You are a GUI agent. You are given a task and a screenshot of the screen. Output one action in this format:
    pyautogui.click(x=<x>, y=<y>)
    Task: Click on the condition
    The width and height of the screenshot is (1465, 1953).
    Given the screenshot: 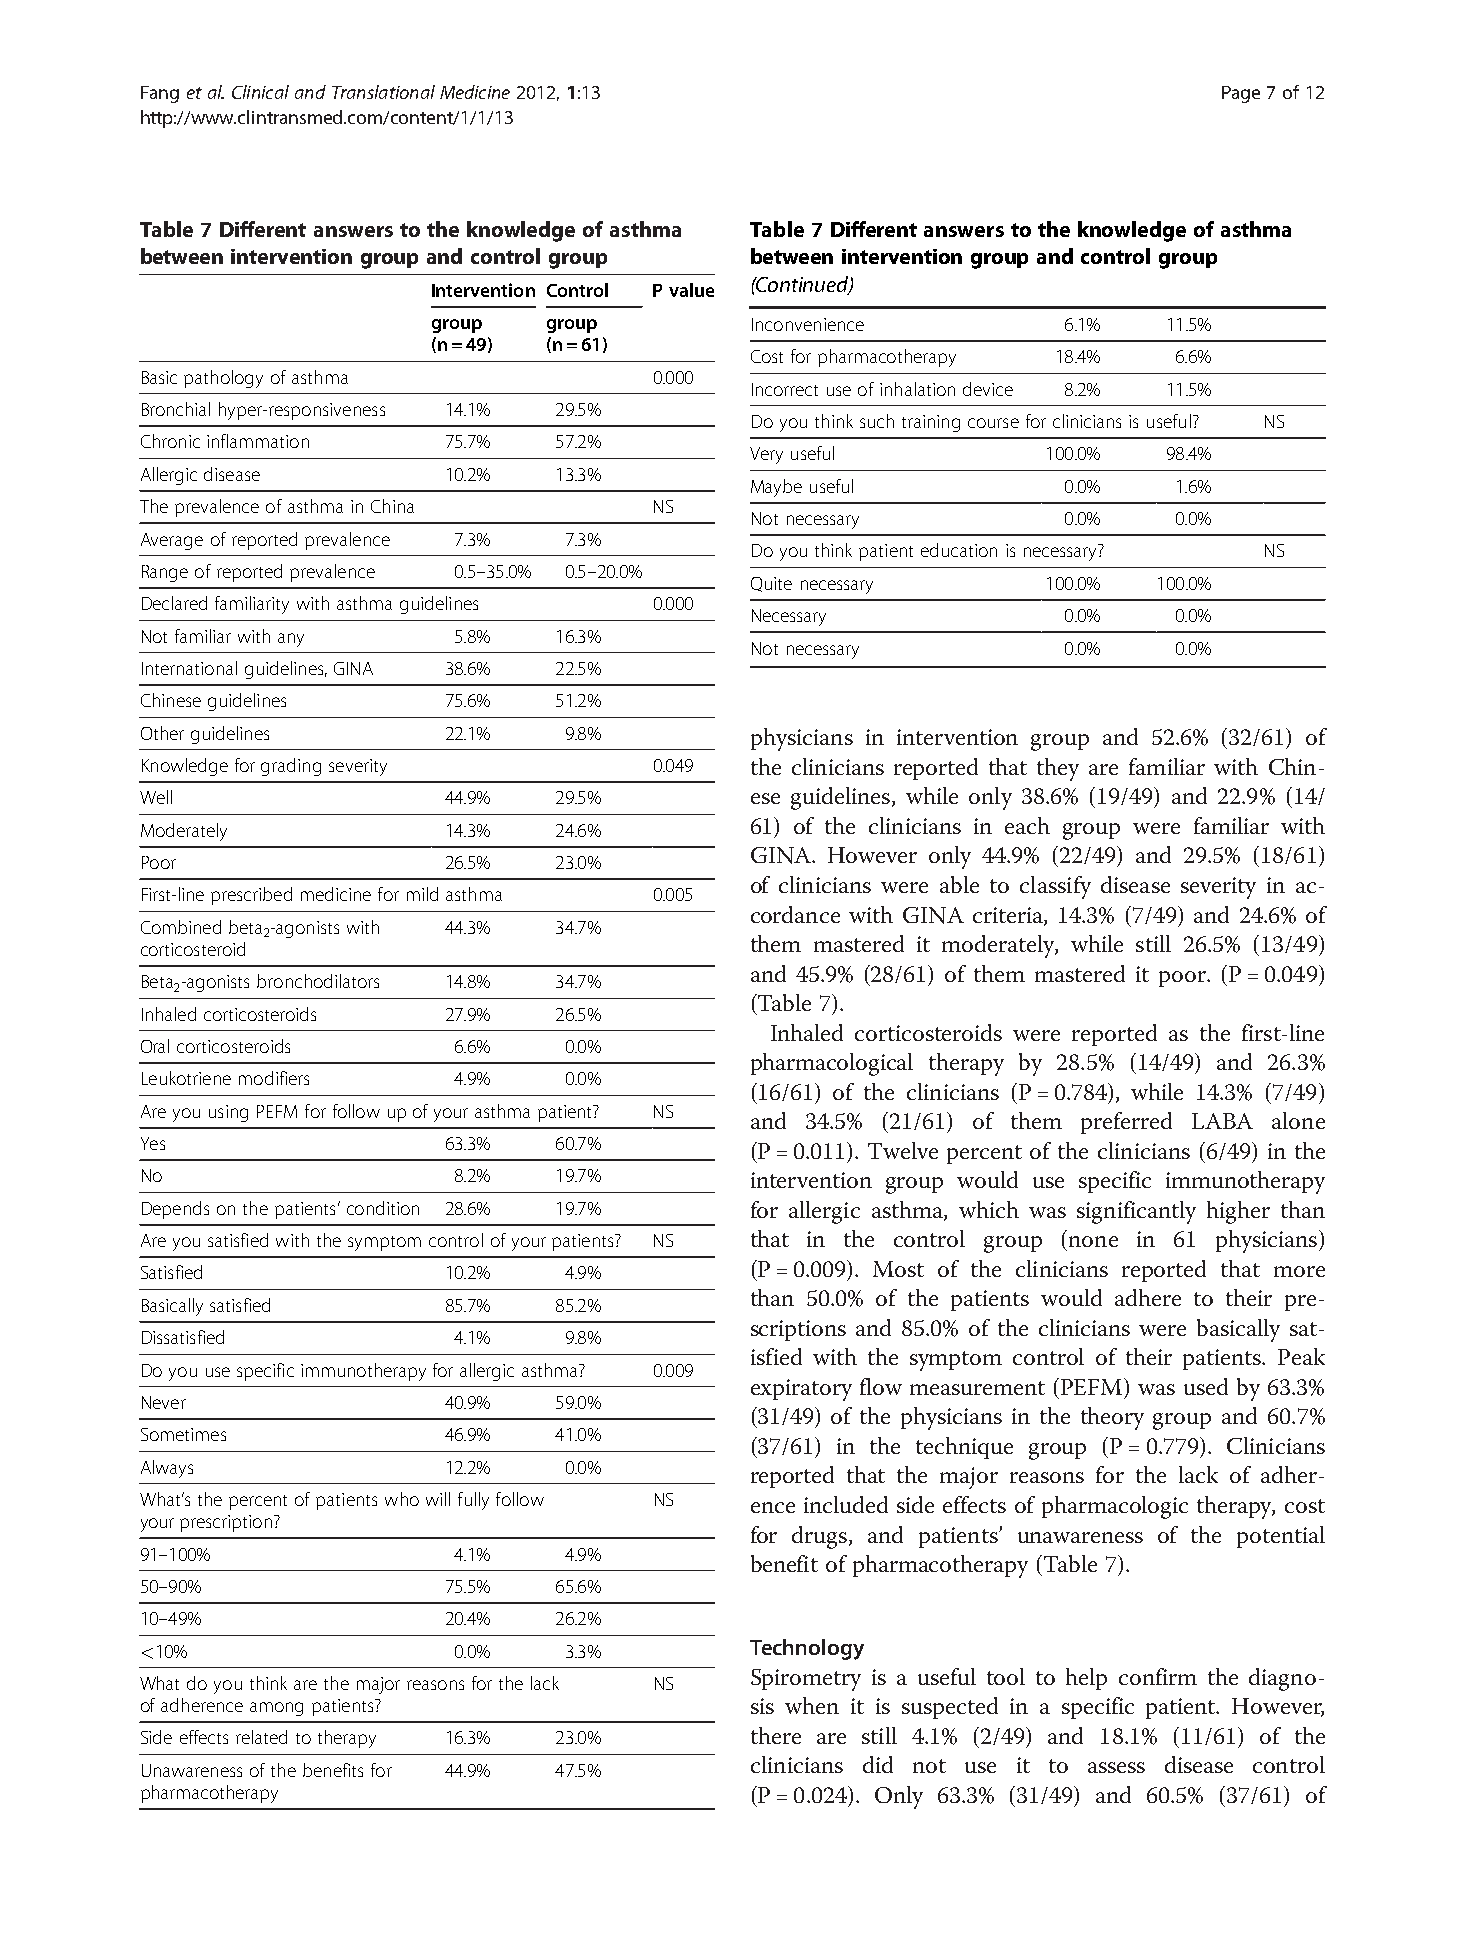 What is the action you would take?
    pyautogui.click(x=383, y=1208)
